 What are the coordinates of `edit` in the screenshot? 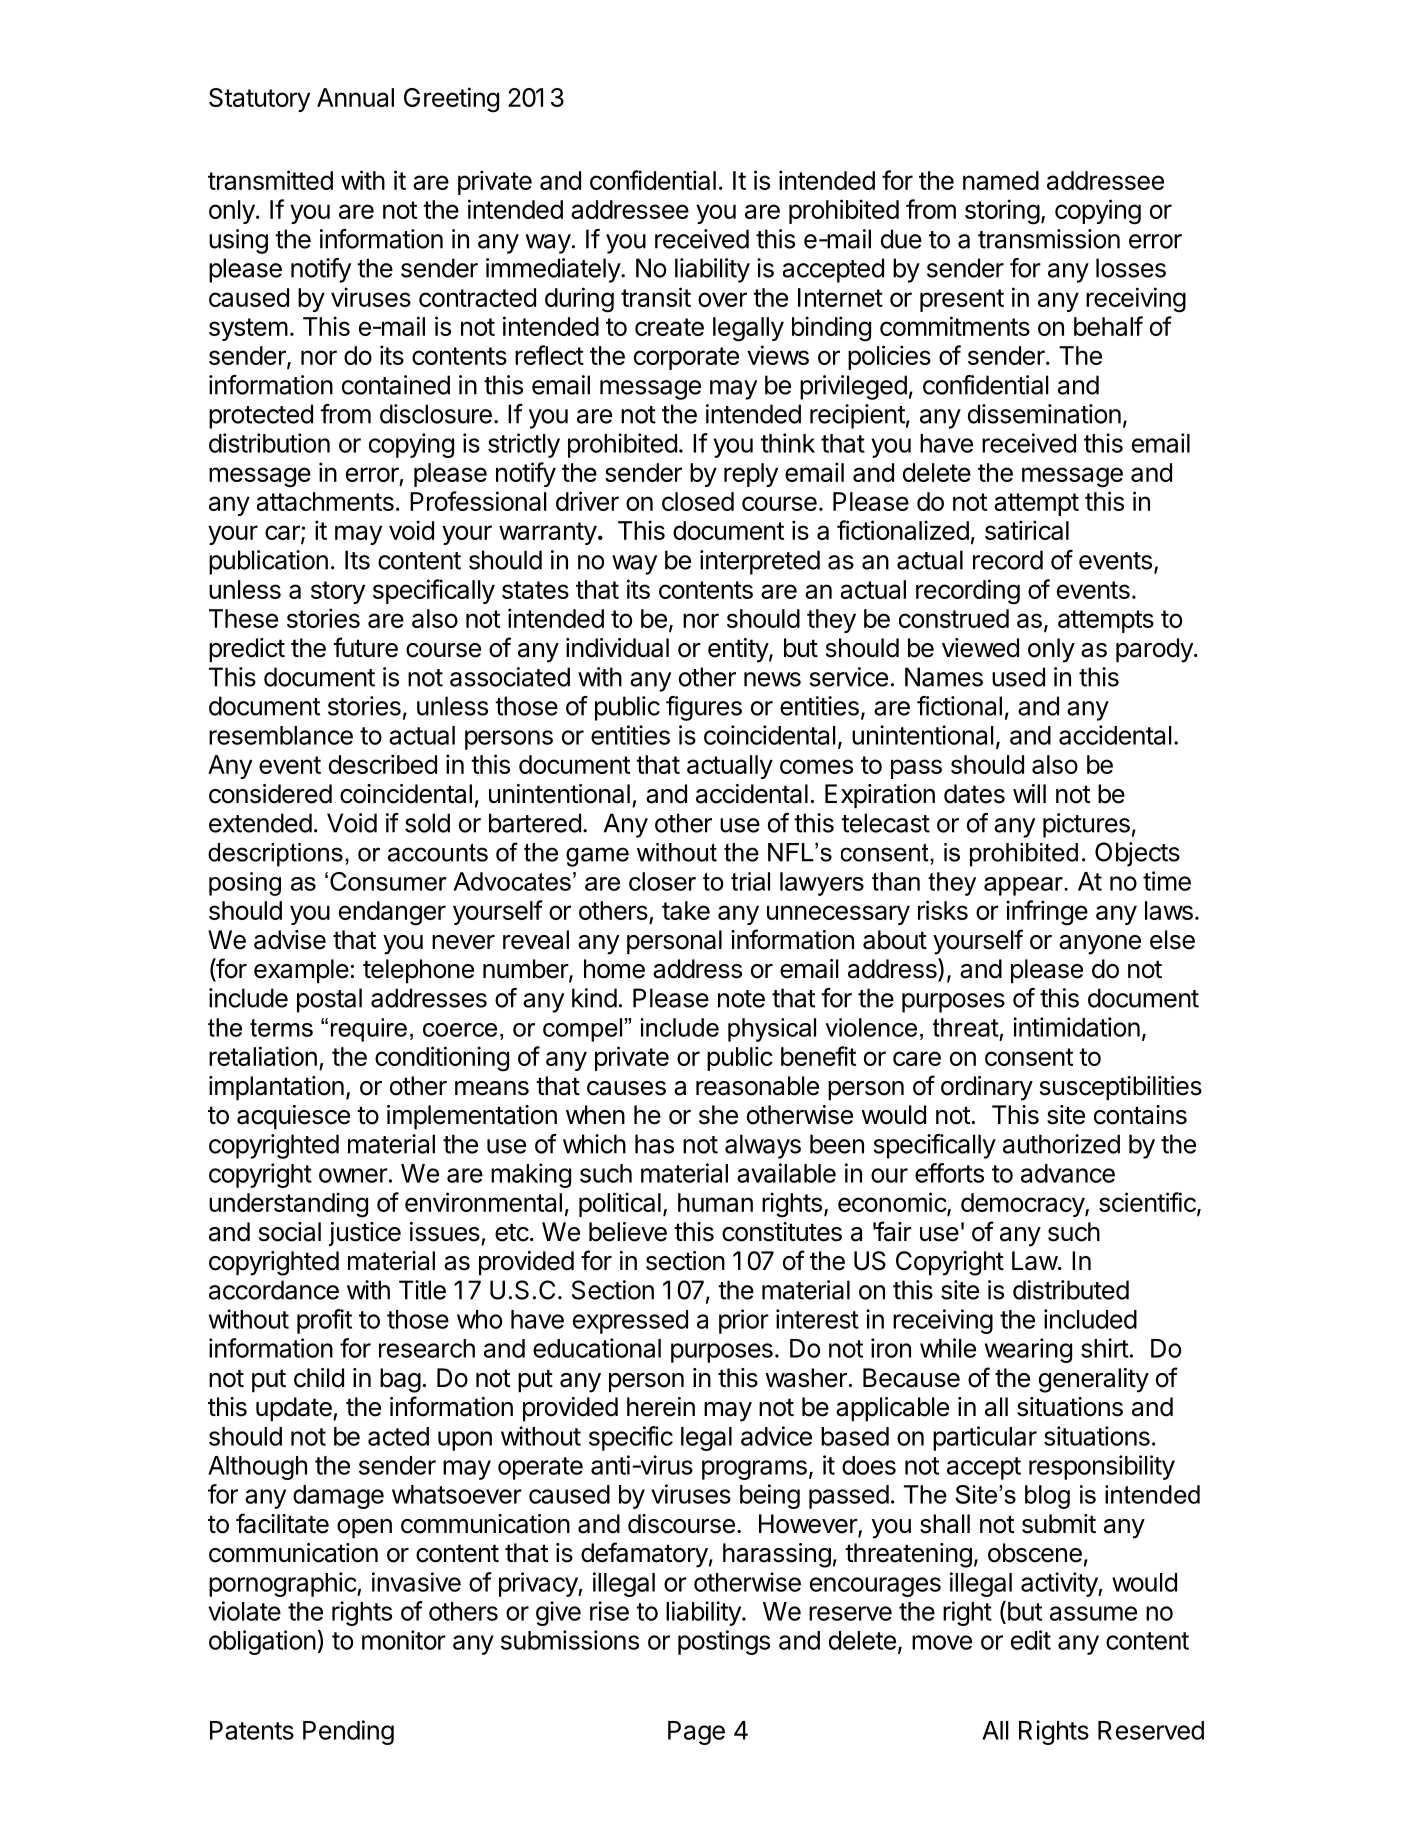 It's located at (1031, 1640).
